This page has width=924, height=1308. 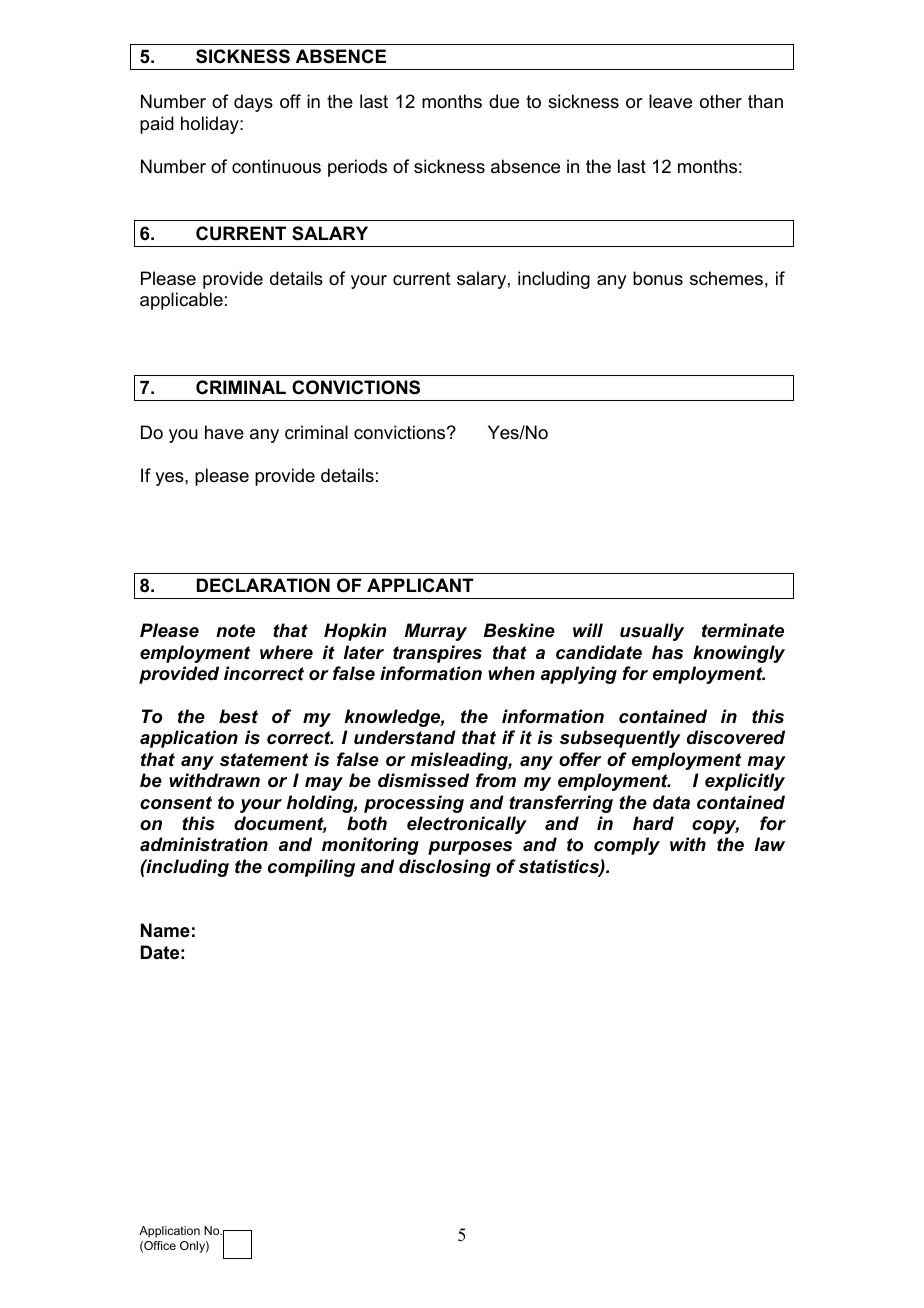 What do you see at coordinates (721, 101) in the page?
I see `other` at bounding box center [721, 101].
